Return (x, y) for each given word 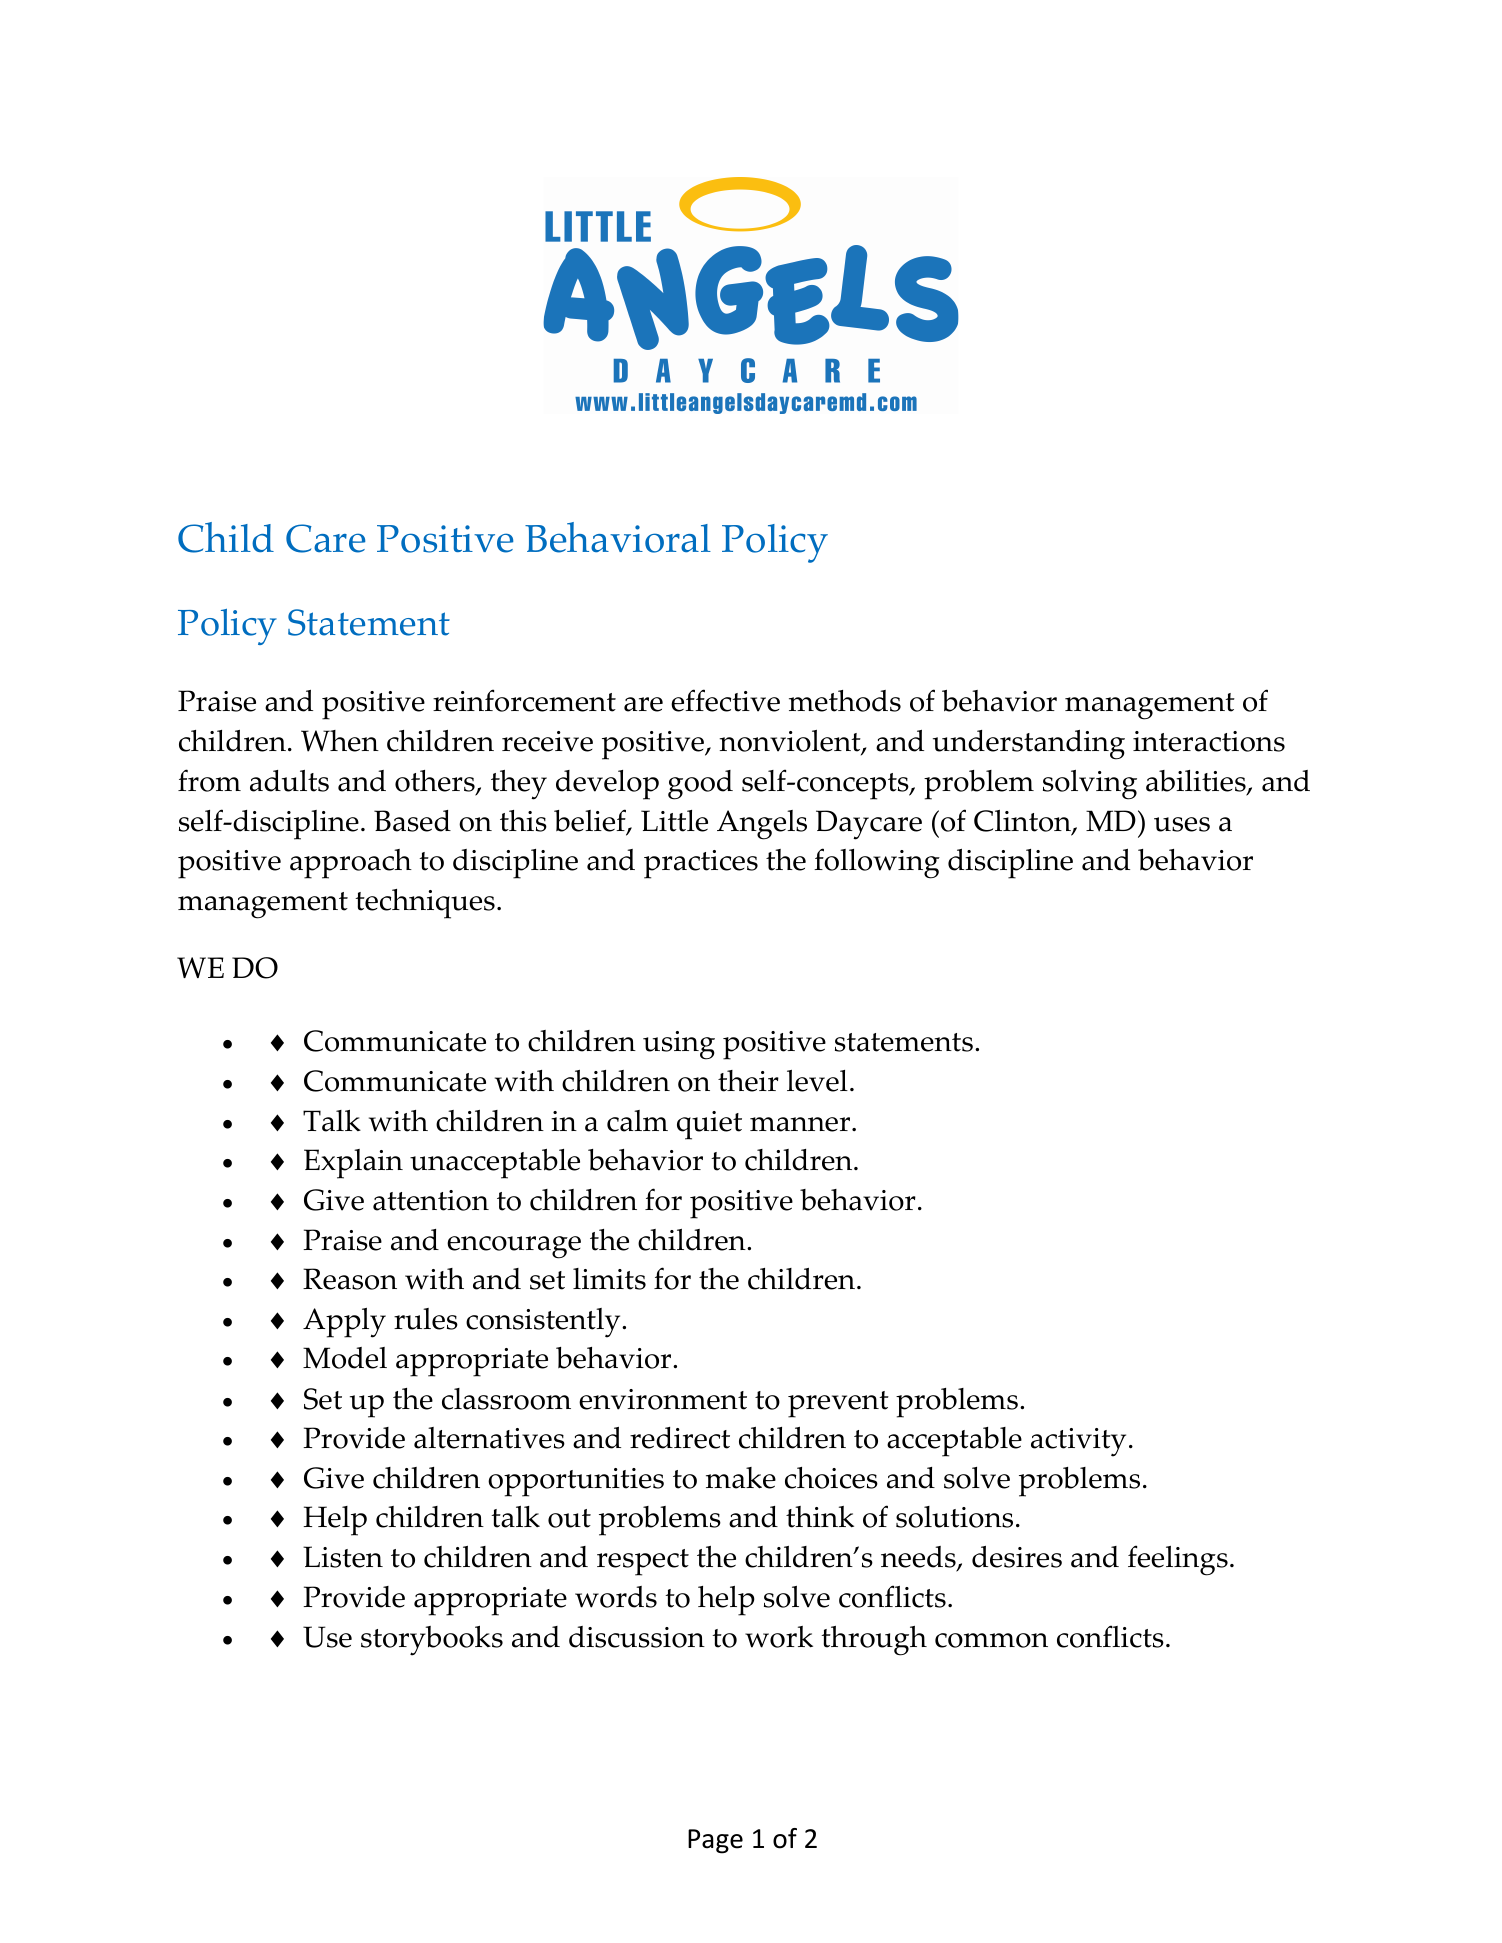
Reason (350, 1279)
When (340, 741)
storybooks (432, 1641)
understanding (1029, 745)
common (991, 1640)
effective (725, 700)
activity (1078, 1442)
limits (609, 1279)
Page (715, 1841)
